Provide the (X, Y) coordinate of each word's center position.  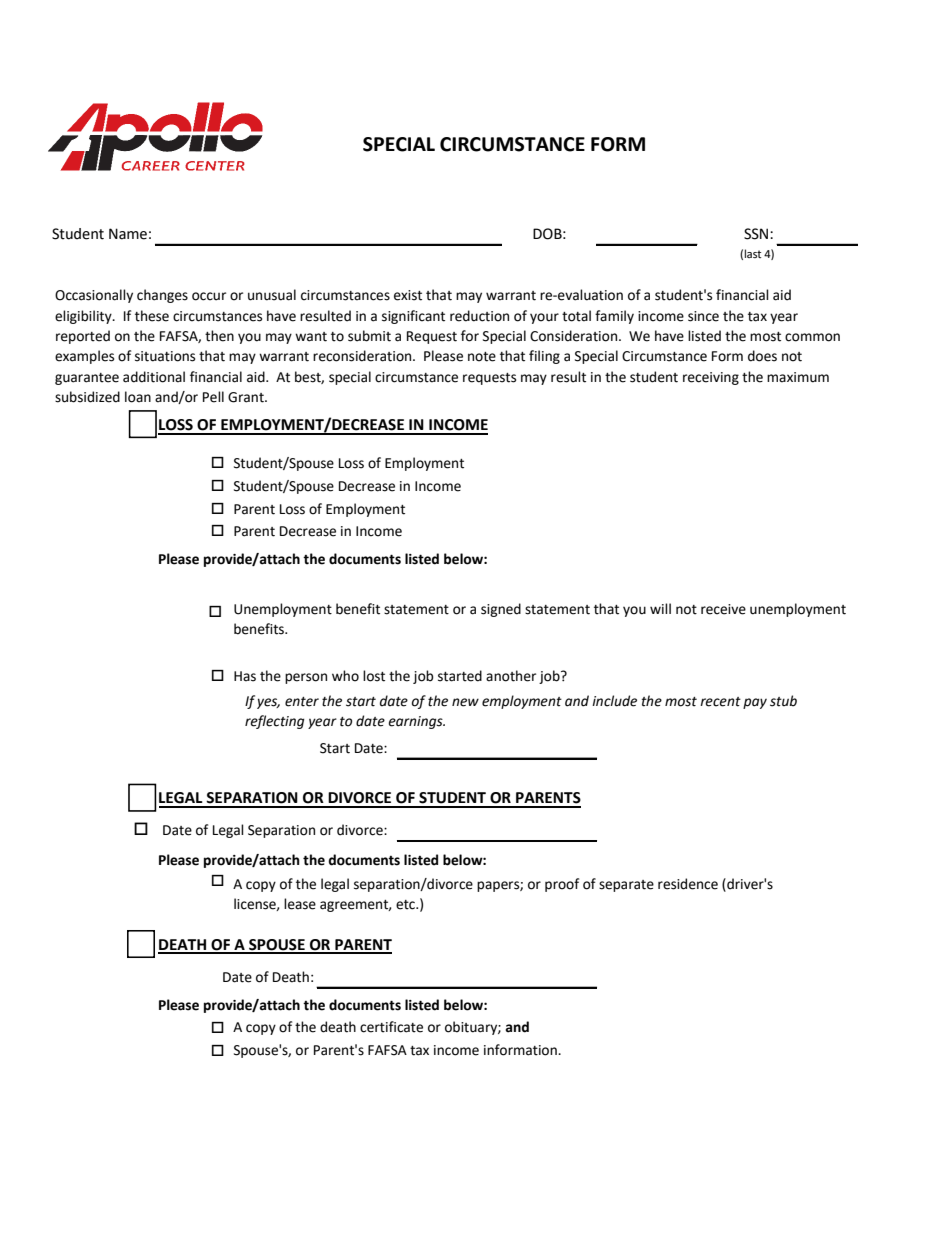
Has (245, 676)
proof (562, 885)
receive (723, 609)
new (465, 702)
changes (162, 296)
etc (406, 905)
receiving (711, 378)
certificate (391, 1027)
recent (720, 702)
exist (408, 295)
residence (688, 884)
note (482, 357)
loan (138, 397)
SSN (757, 234)
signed (501, 610)
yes (268, 703)
